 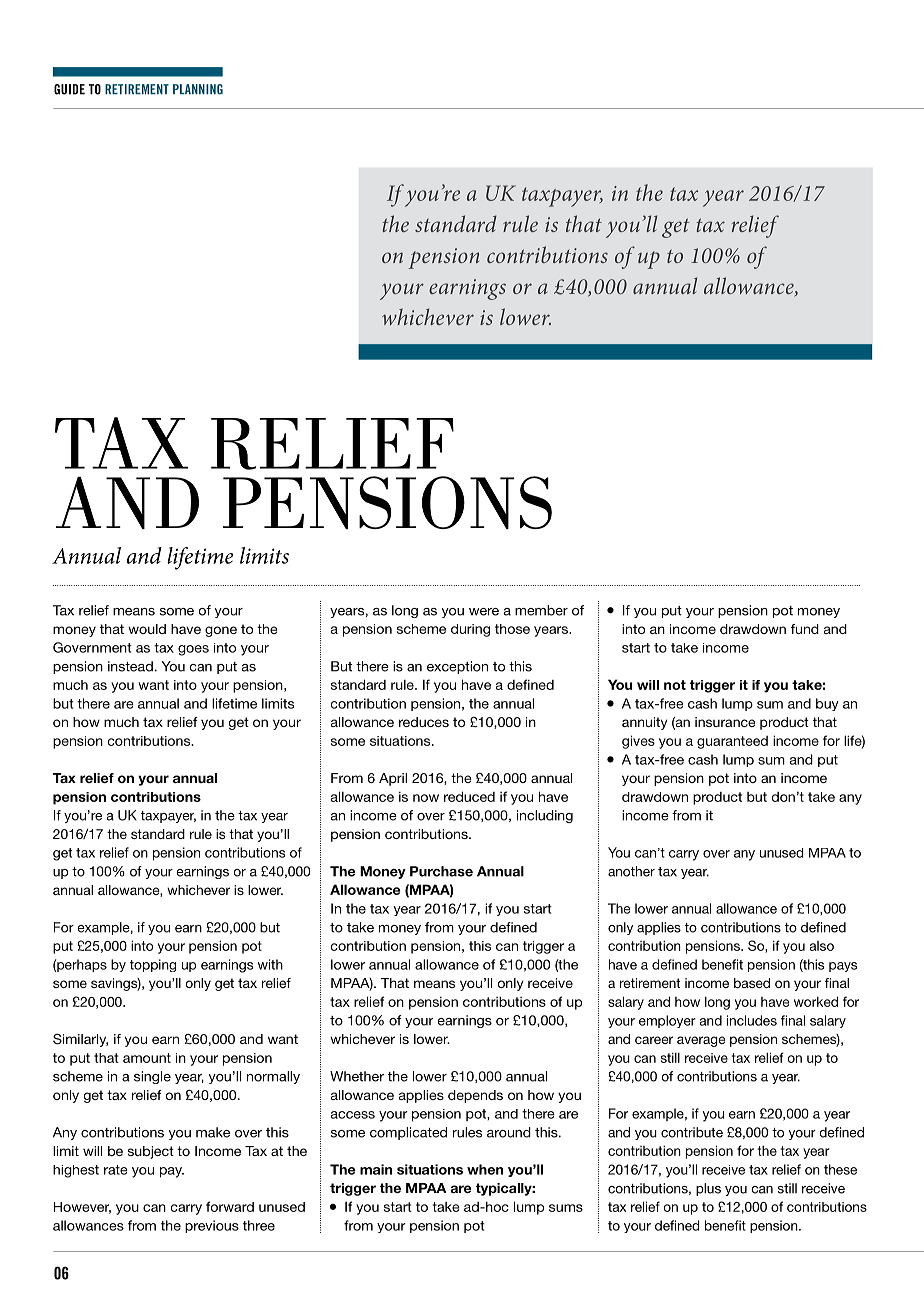 What do you see at coordinates (116, 1170) in the page?
I see `rate` at bounding box center [116, 1170].
